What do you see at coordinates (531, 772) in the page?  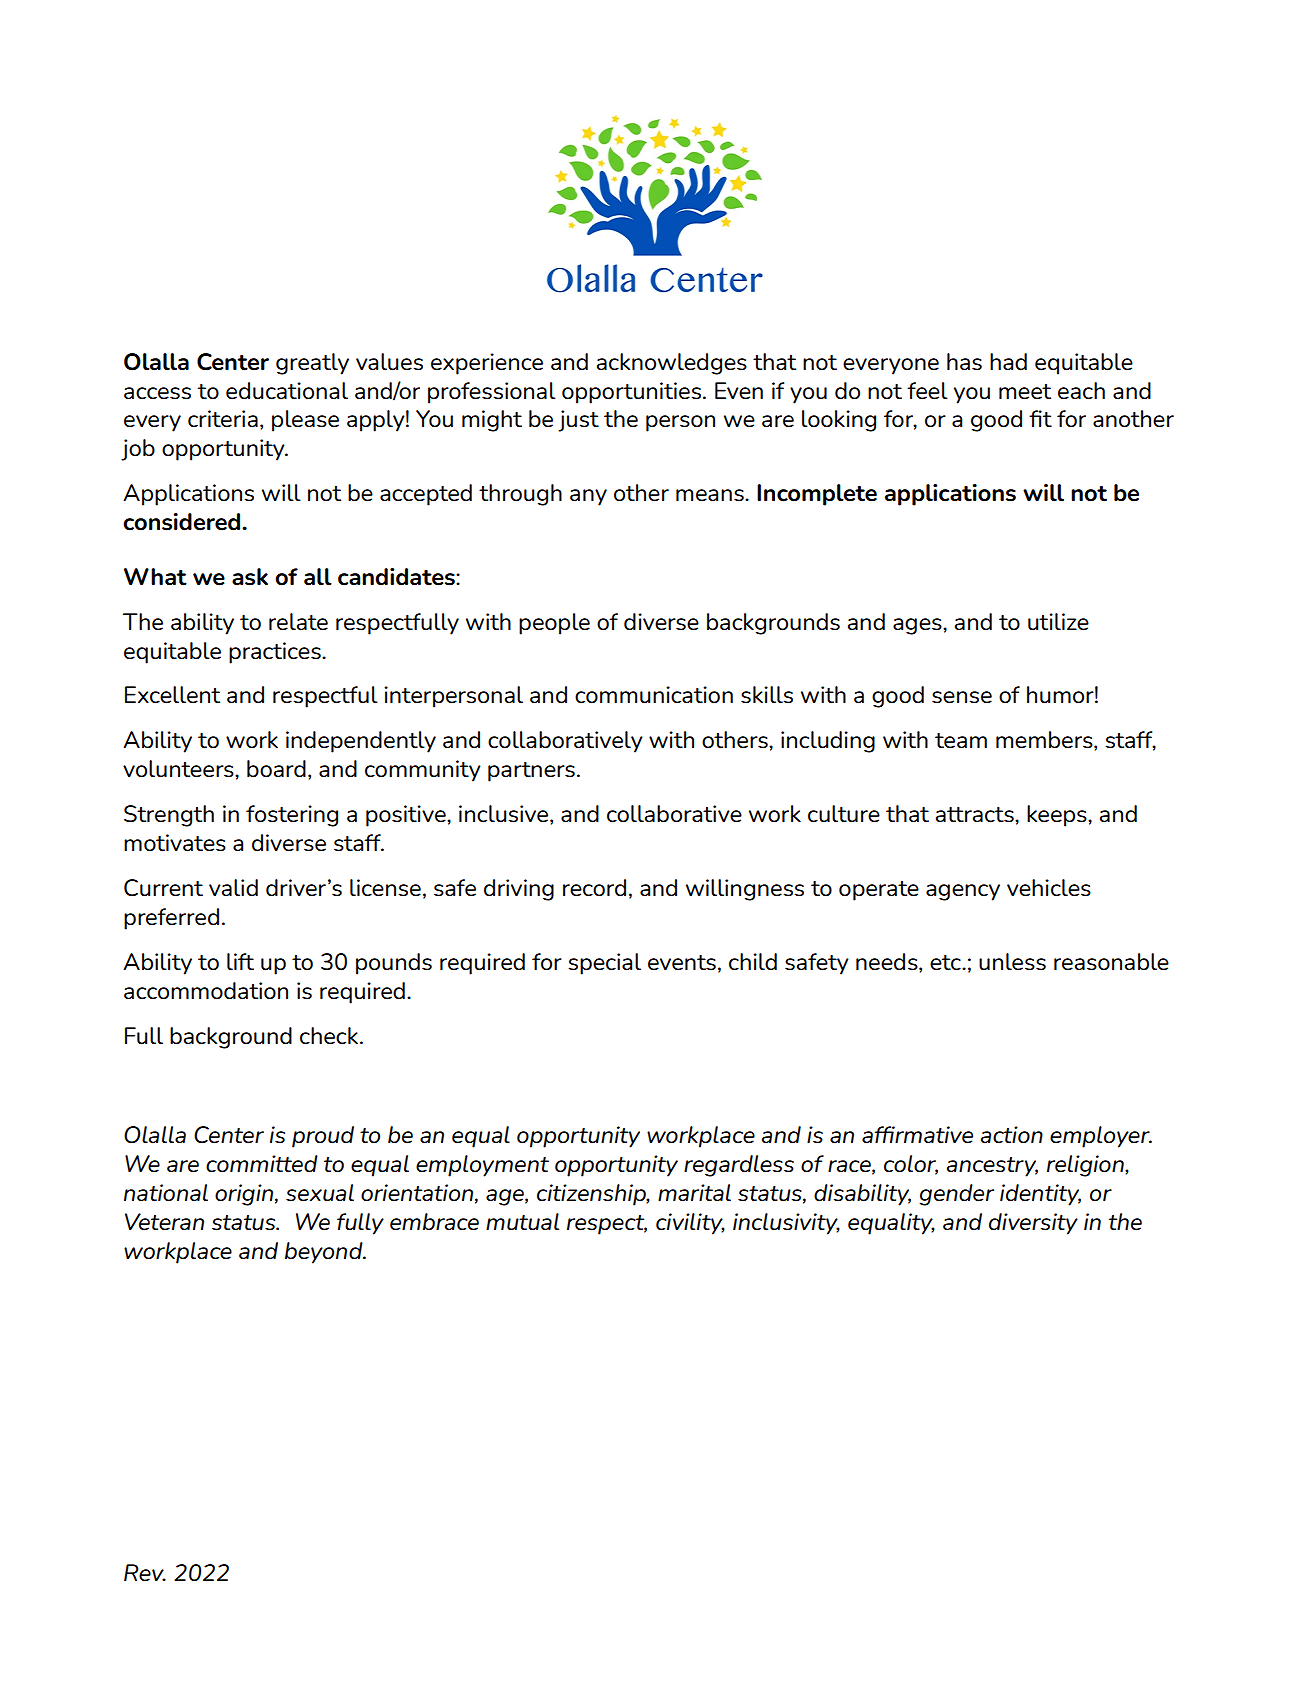 I see `partners` at bounding box center [531, 772].
